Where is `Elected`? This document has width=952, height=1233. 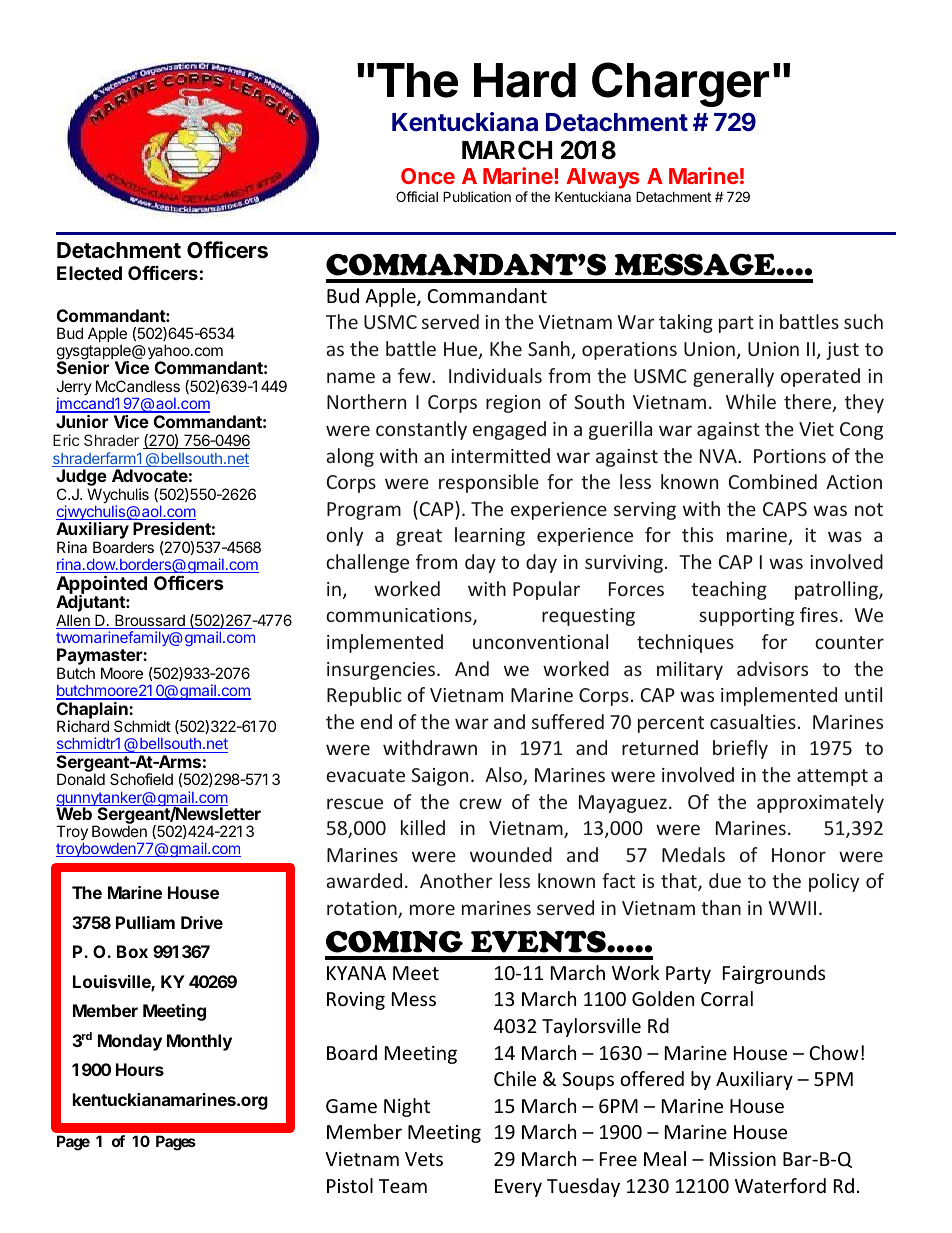
Elected is located at coordinates (89, 273).
